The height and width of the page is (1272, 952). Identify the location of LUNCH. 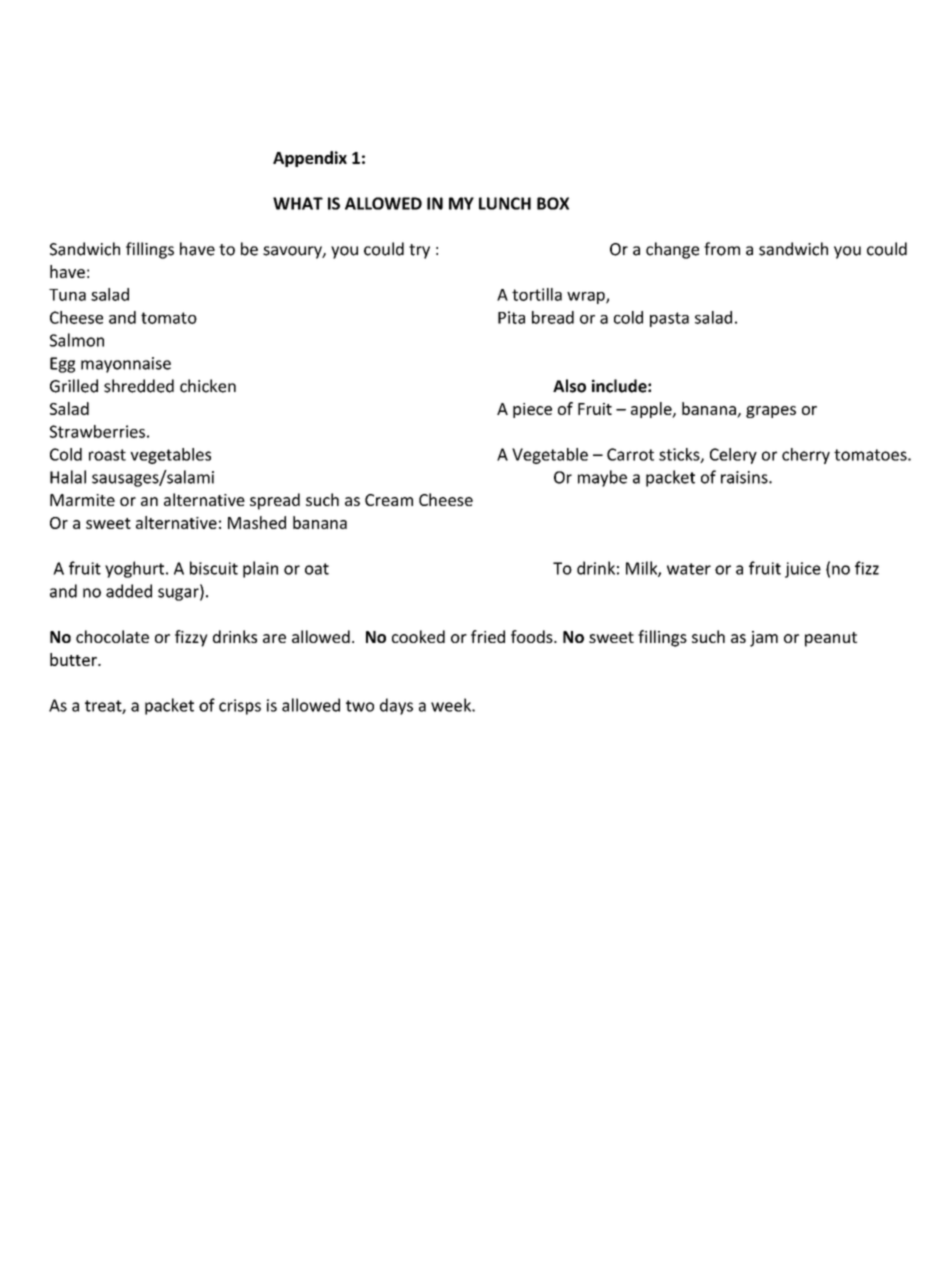
(505, 203).
